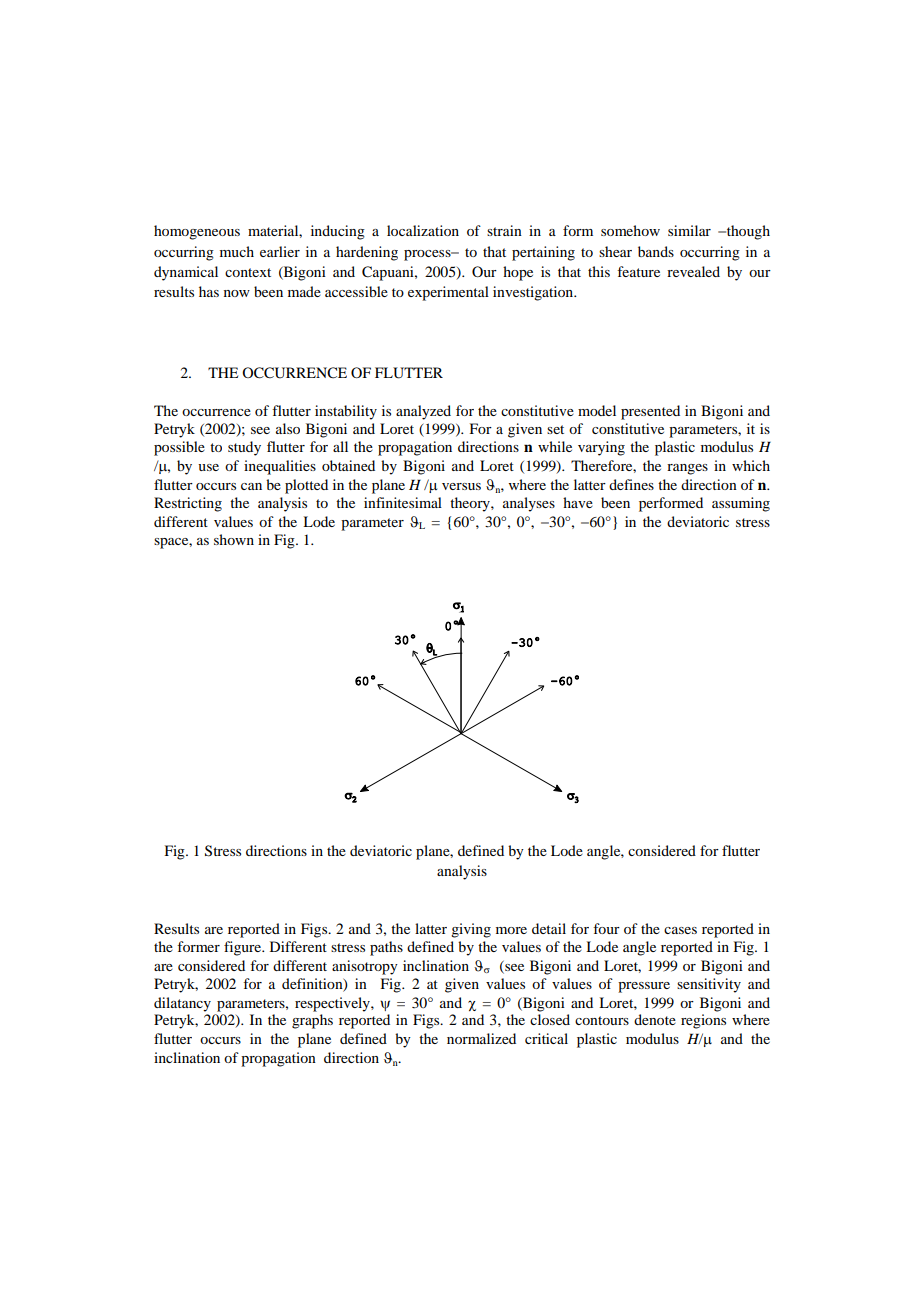 This image has width=924, height=1308. I want to click on process, so click(428, 255).
